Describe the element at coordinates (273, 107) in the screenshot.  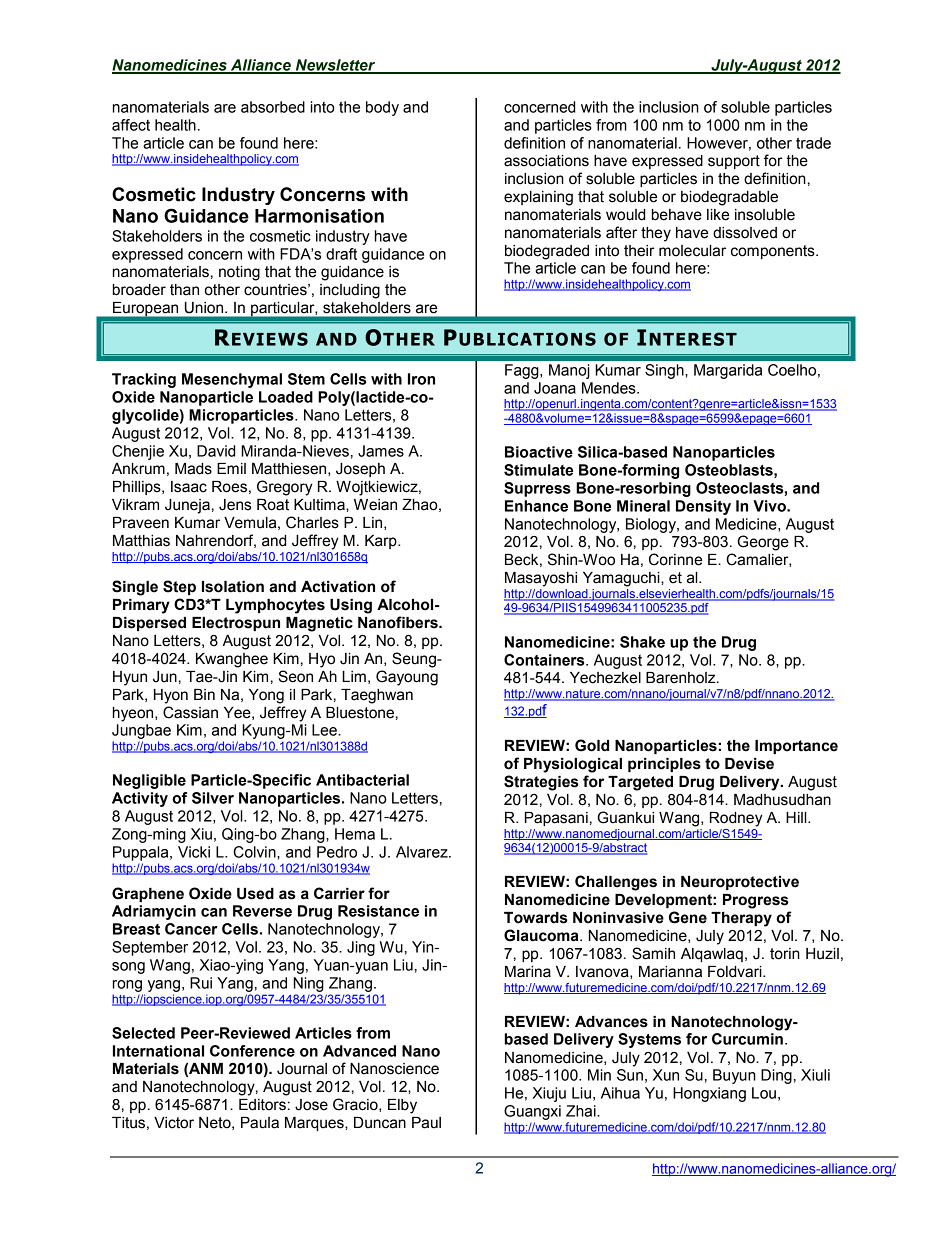
I see `absorbed` at that location.
